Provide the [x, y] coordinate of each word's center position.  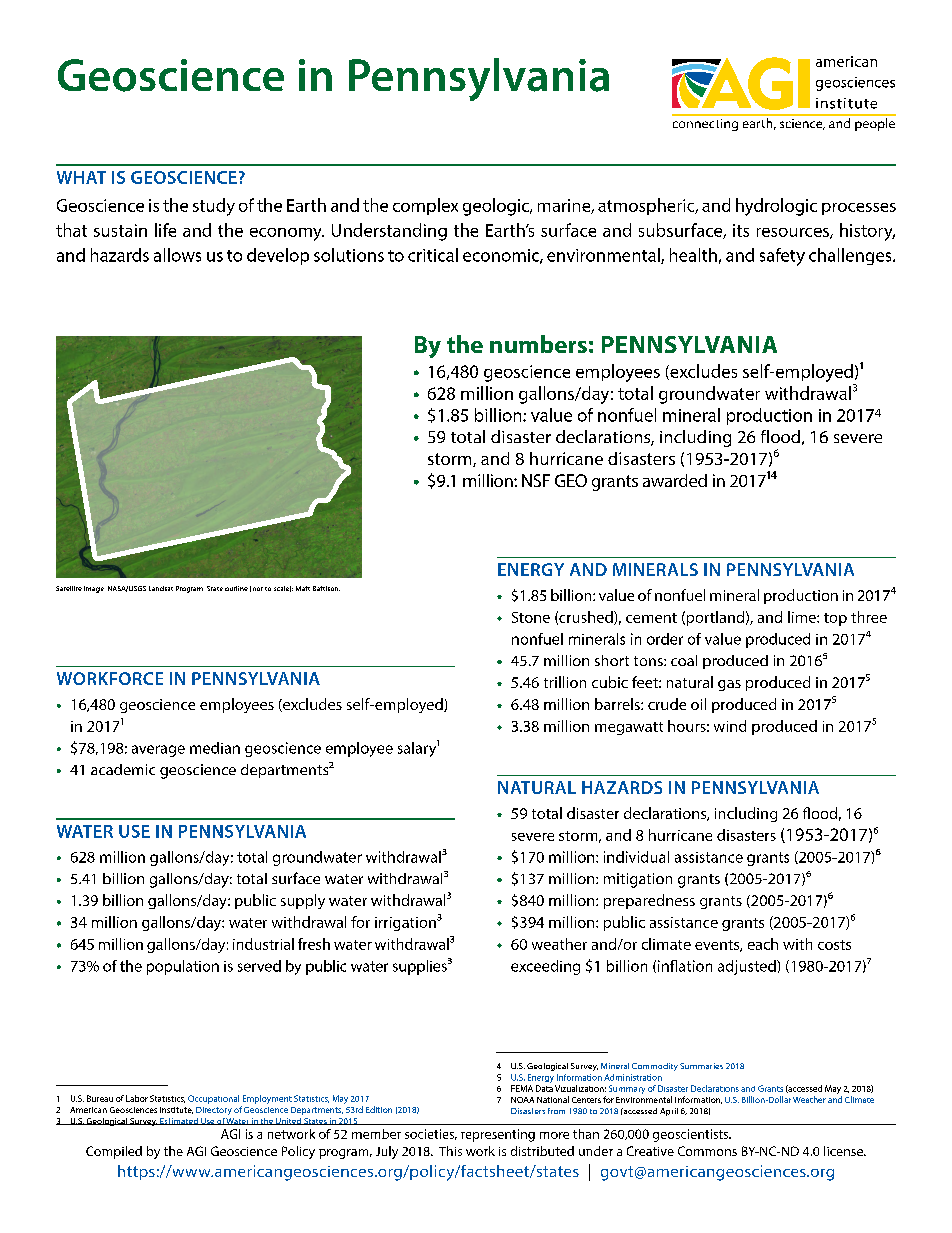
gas [729, 685]
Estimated [179, 1121]
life [165, 230]
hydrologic [776, 207]
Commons [707, 1151]
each [763, 944]
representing [498, 1135]
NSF [536, 480]
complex [425, 206]
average [158, 751]
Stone [531, 617]
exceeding [545, 967]
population [183, 967]
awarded [675, 480]
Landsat [161, 588]
